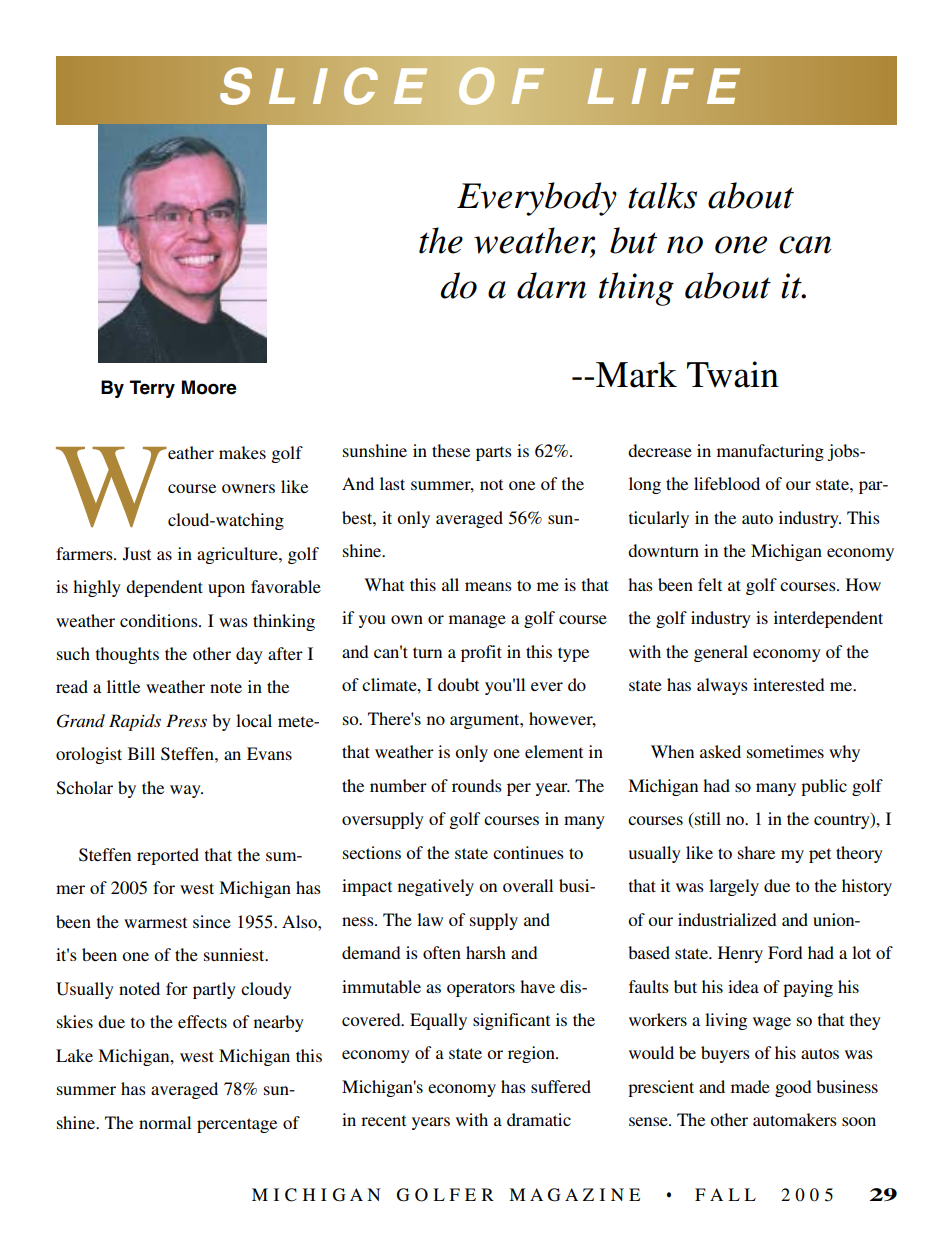 This screenshot has height=1233, width=952. Describe the element at coordinates (539, 1119) in the screenshot. I see `dramatic` at that location.
